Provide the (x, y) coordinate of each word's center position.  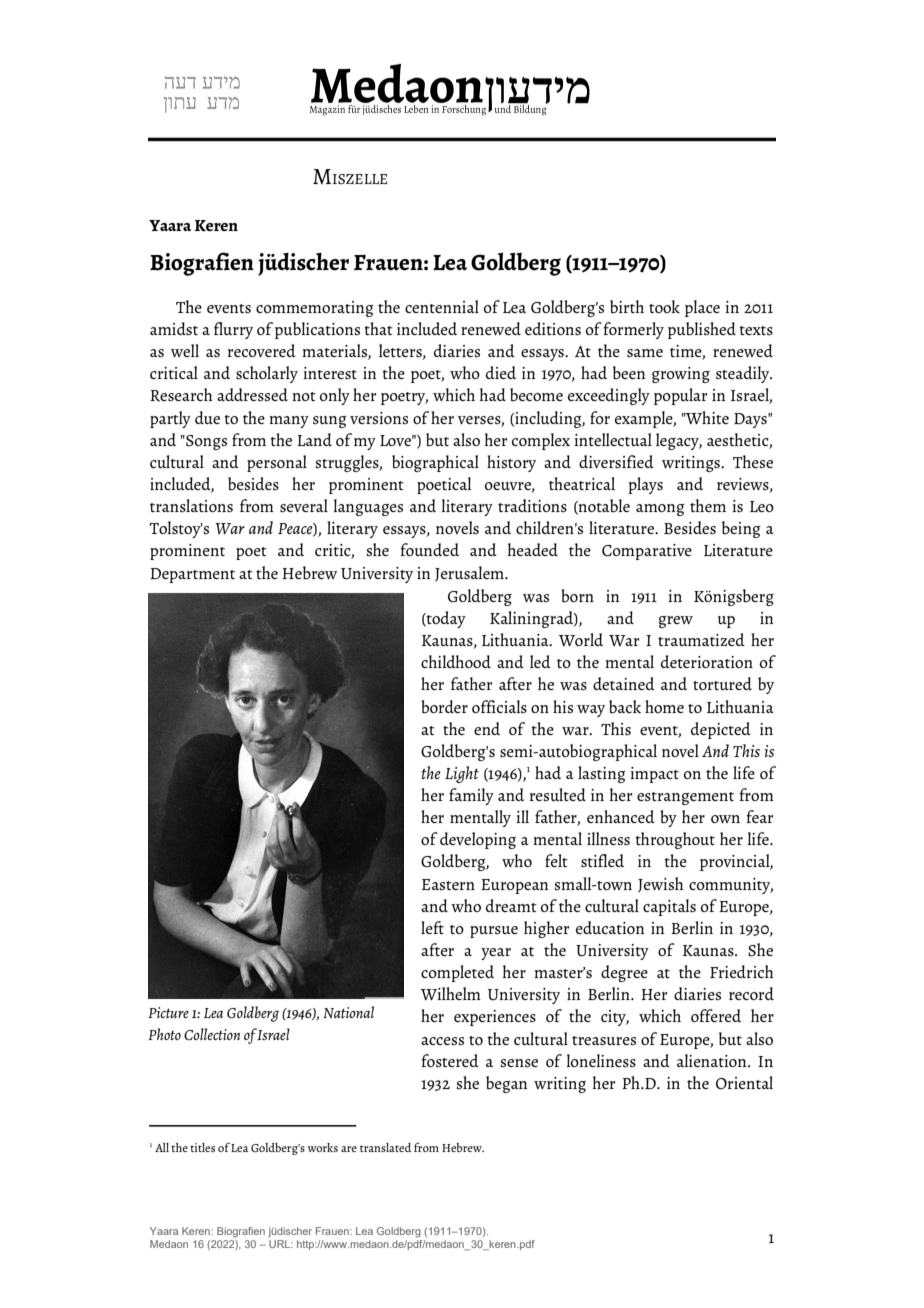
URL (281, 1244)
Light (462, 774)
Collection (212, 1034)
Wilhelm (451, 993)
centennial (442, 306)
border (444, 707)
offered (716, 1015)
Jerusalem (470, 574)
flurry (233, 330)
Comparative (647, 552)
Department (192, 575)
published (702, 330)
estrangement (685, 798)
